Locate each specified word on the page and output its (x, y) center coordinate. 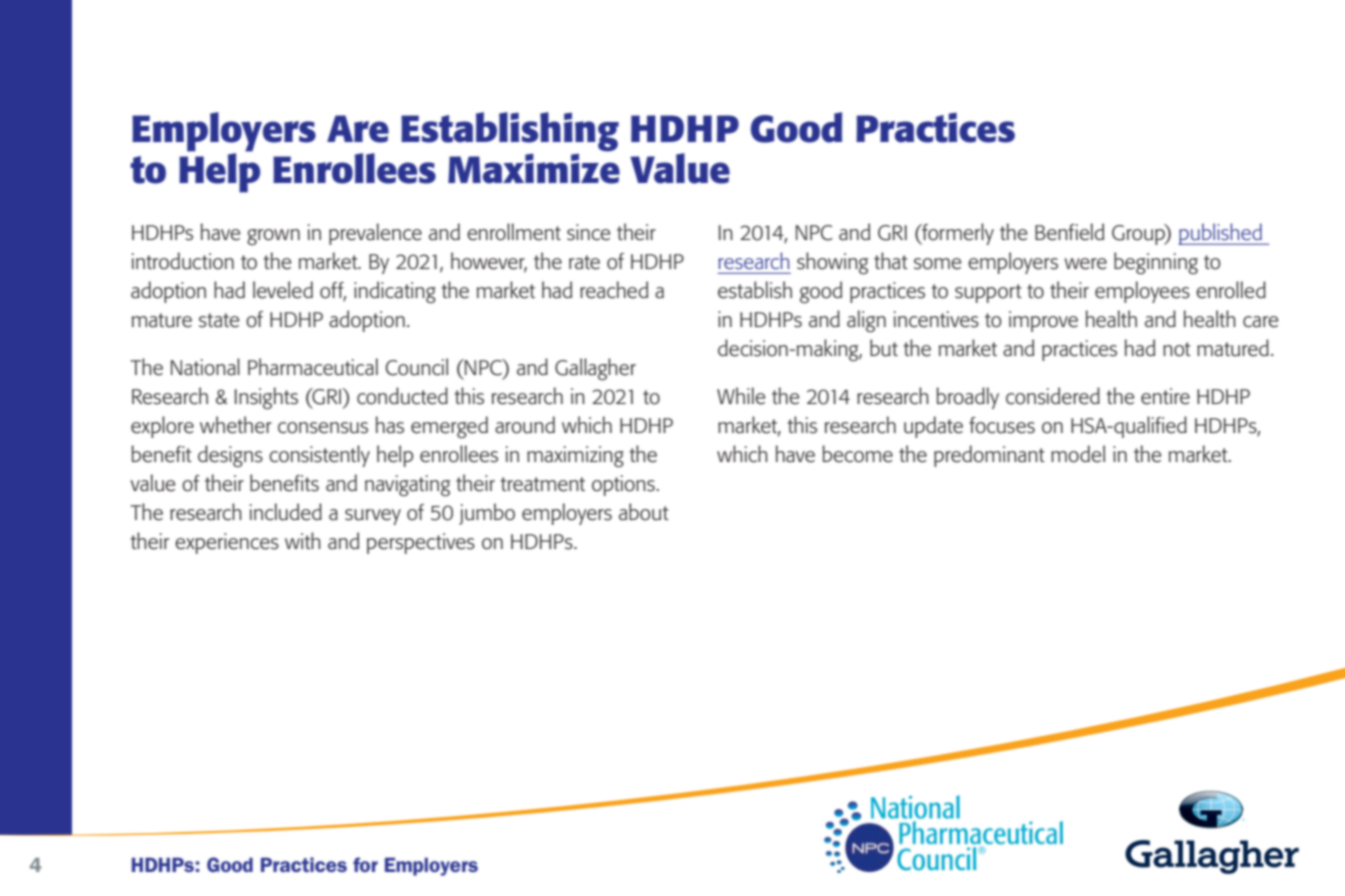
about (644, 512)
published (1221, 234)
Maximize (534, 167)
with (303, 540)
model (1078, 454)
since (588, 232)
